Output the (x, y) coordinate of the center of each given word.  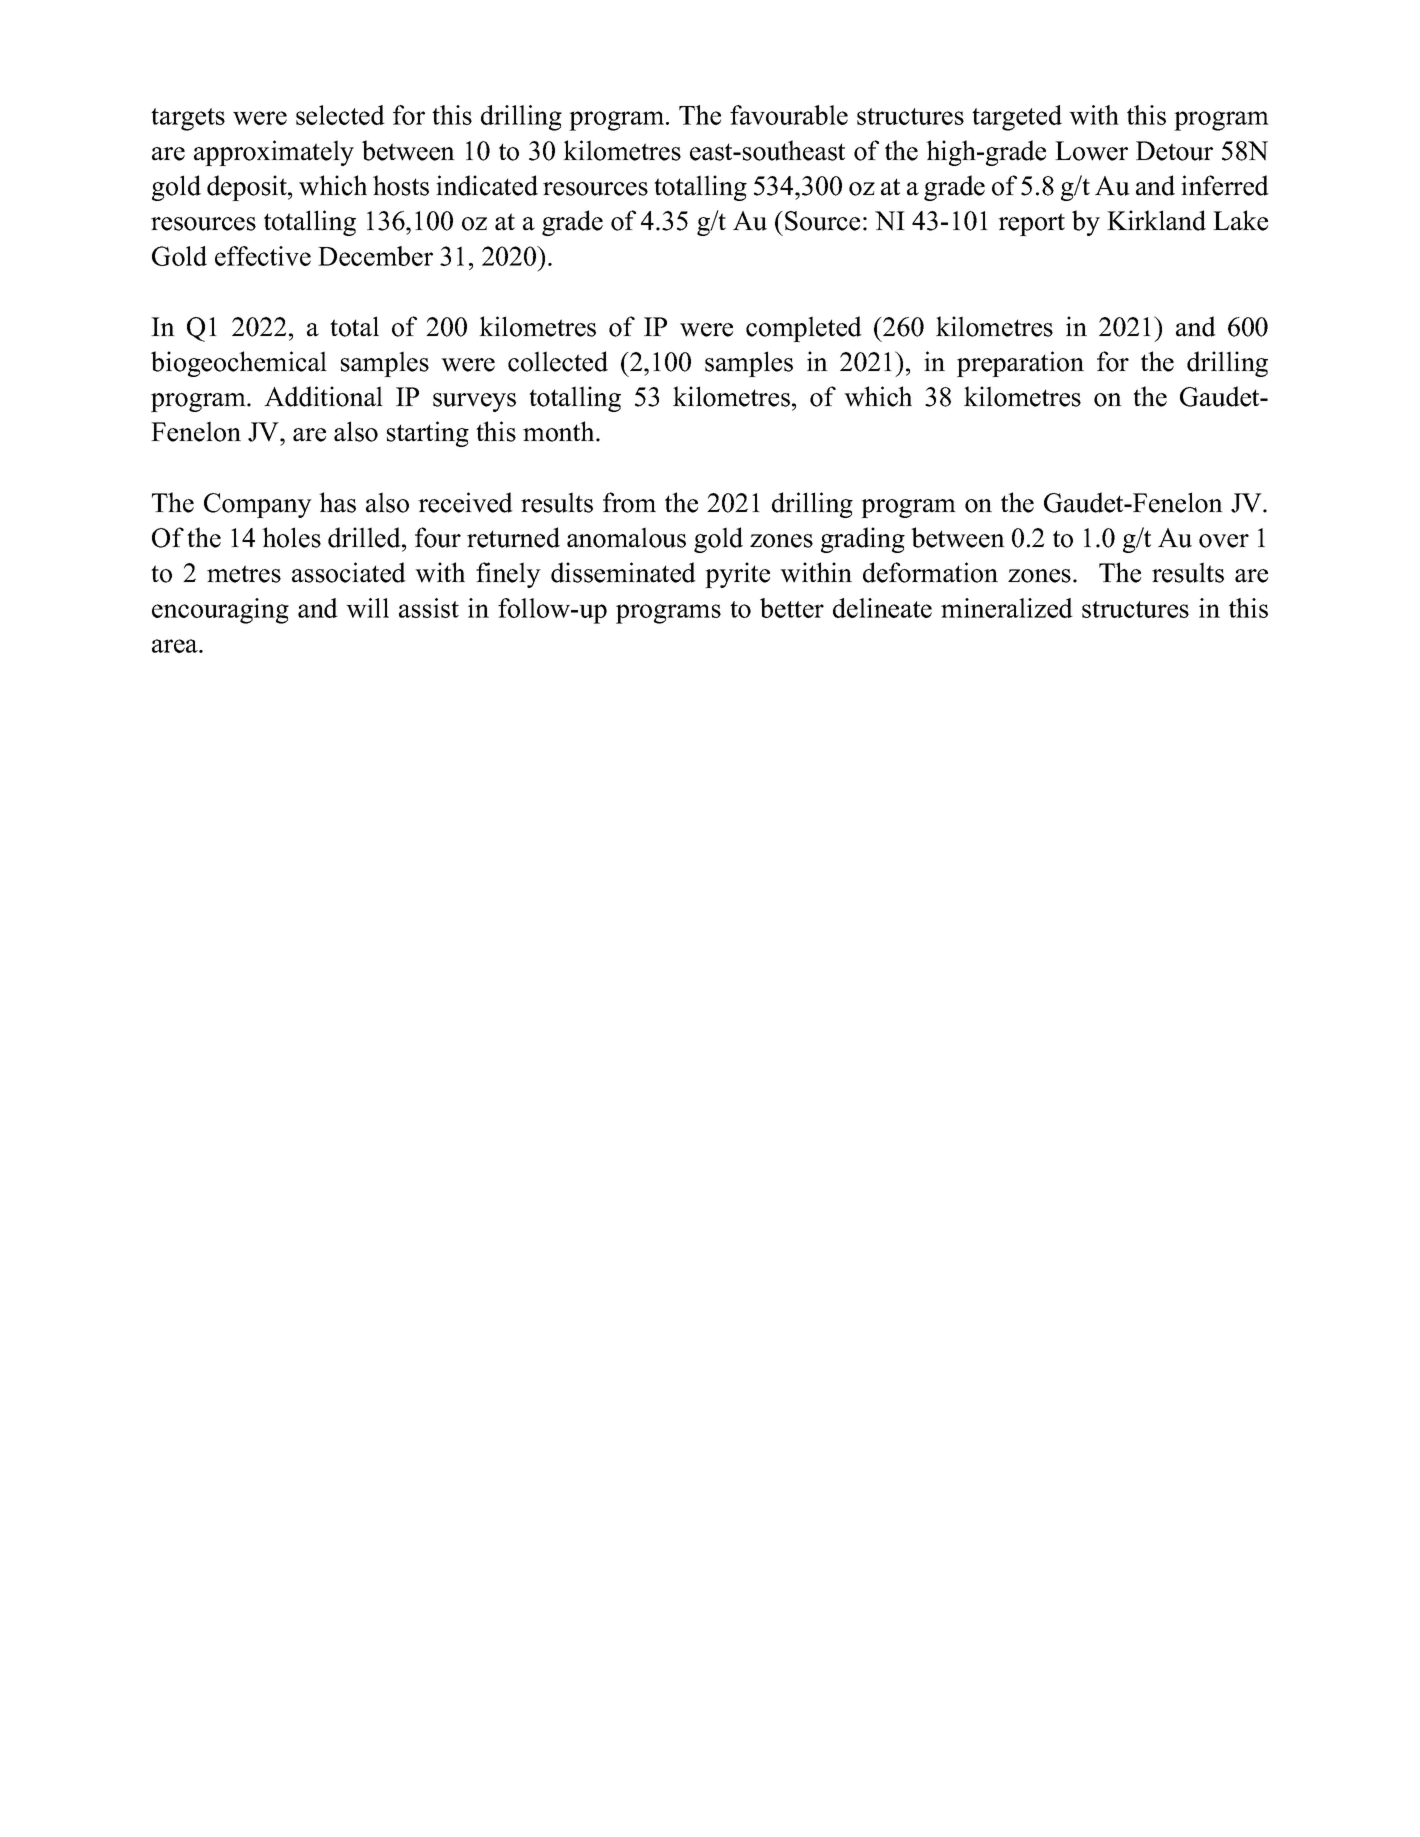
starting (428, 434)
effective (263, 256)
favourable (789, 115)
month (560, 431)
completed (804, 329)
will (367, 608)
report (1031, 224)
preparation (1020, 364)
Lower (1091, 151)
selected (340, 115)
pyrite (737, 575)
